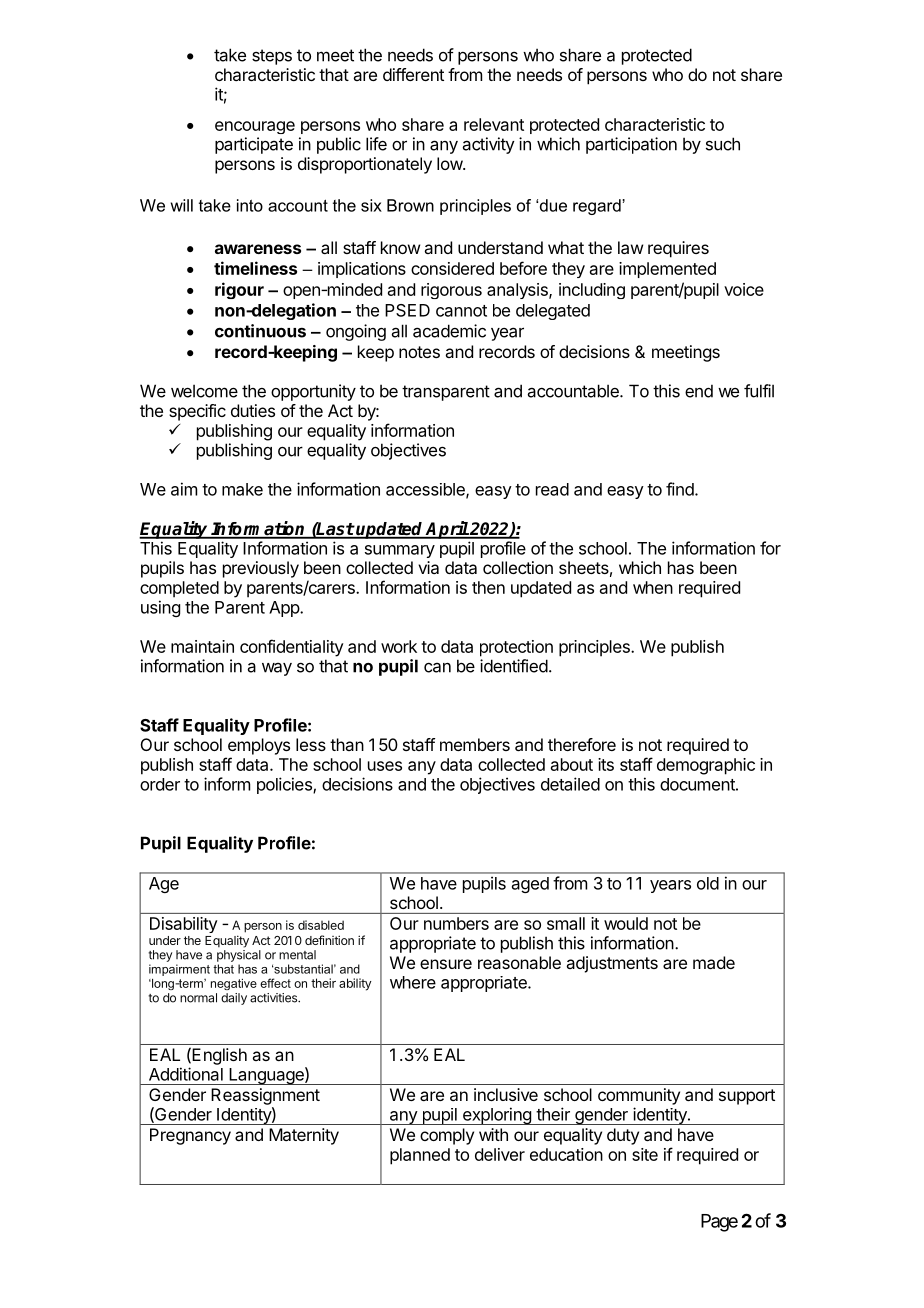  Describe the element at coordinates (242, 489) in the document. I see `make` at that location.
